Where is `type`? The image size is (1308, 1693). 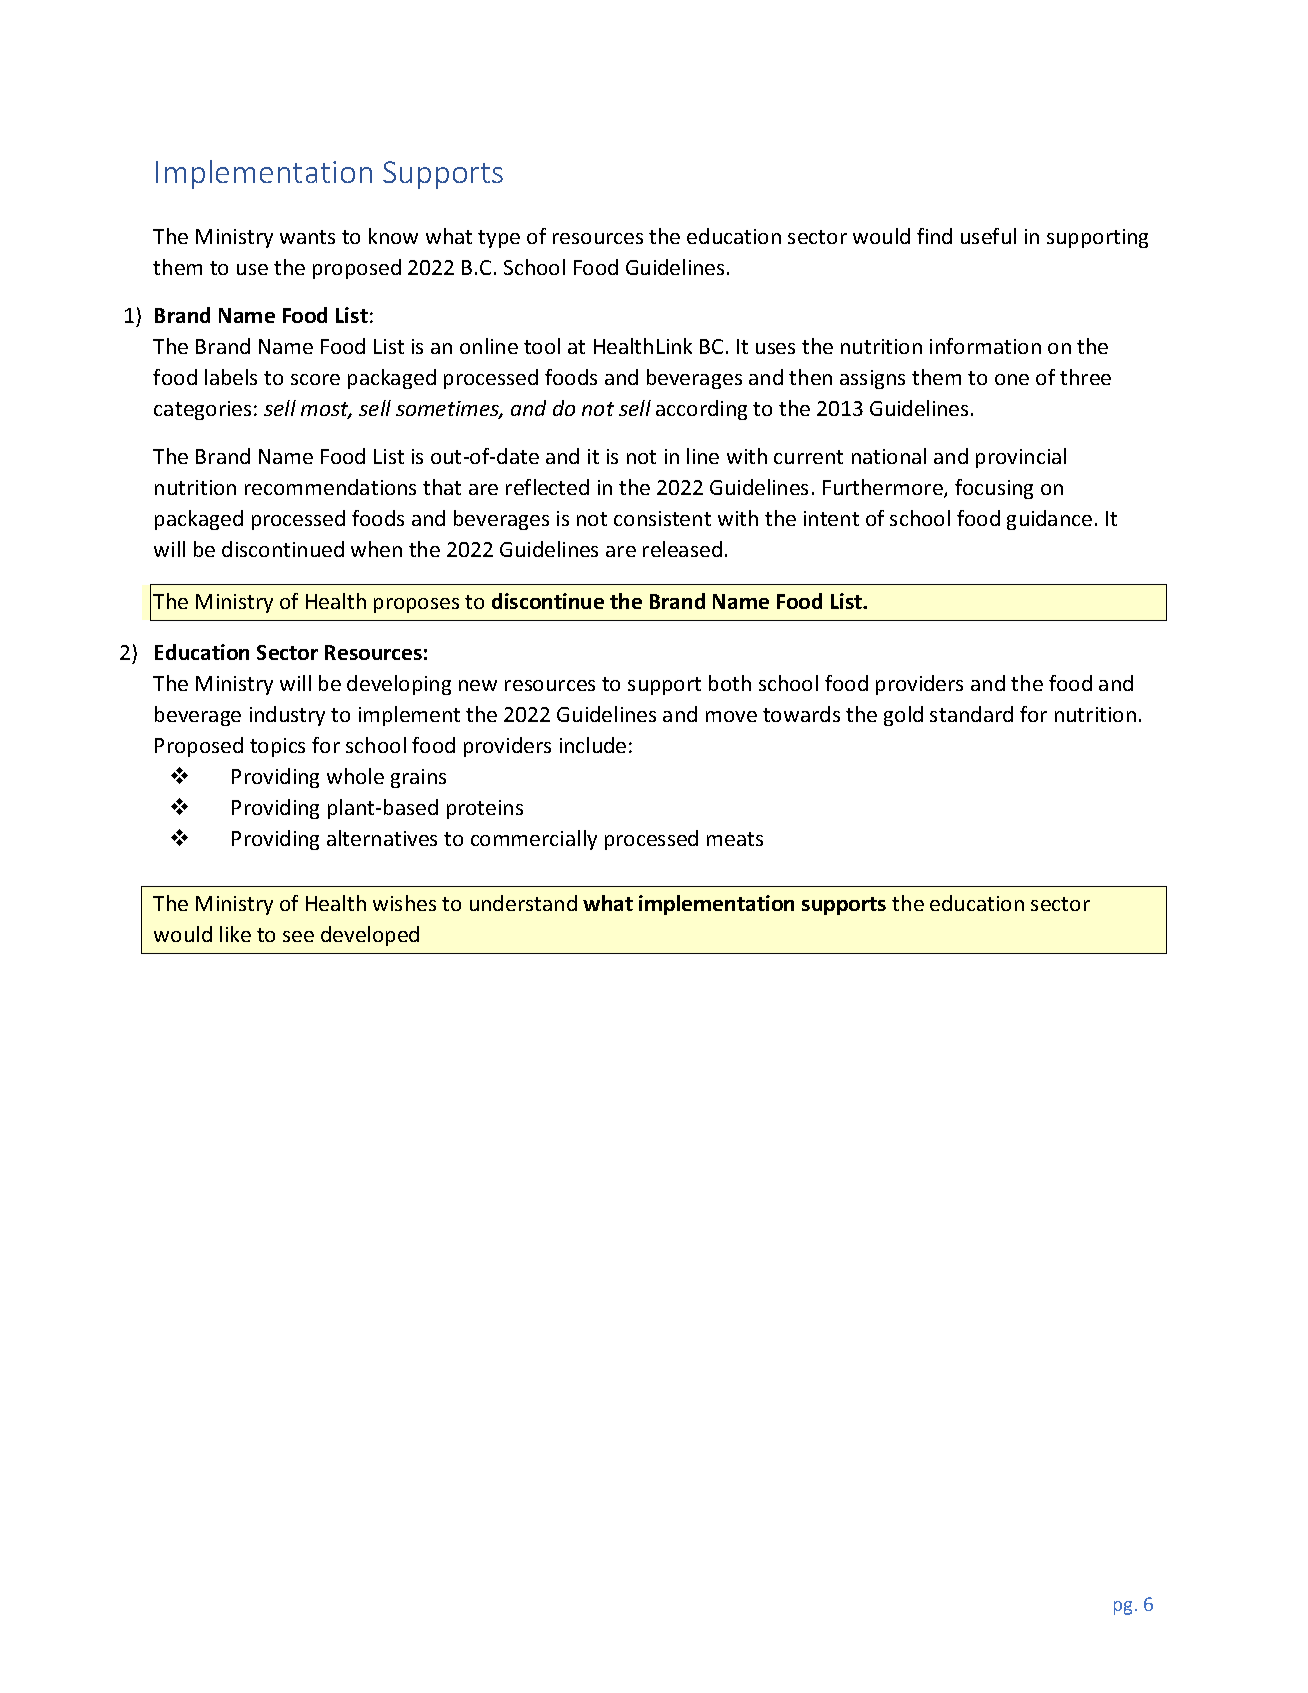
type is located at coordinates (499, 239).
